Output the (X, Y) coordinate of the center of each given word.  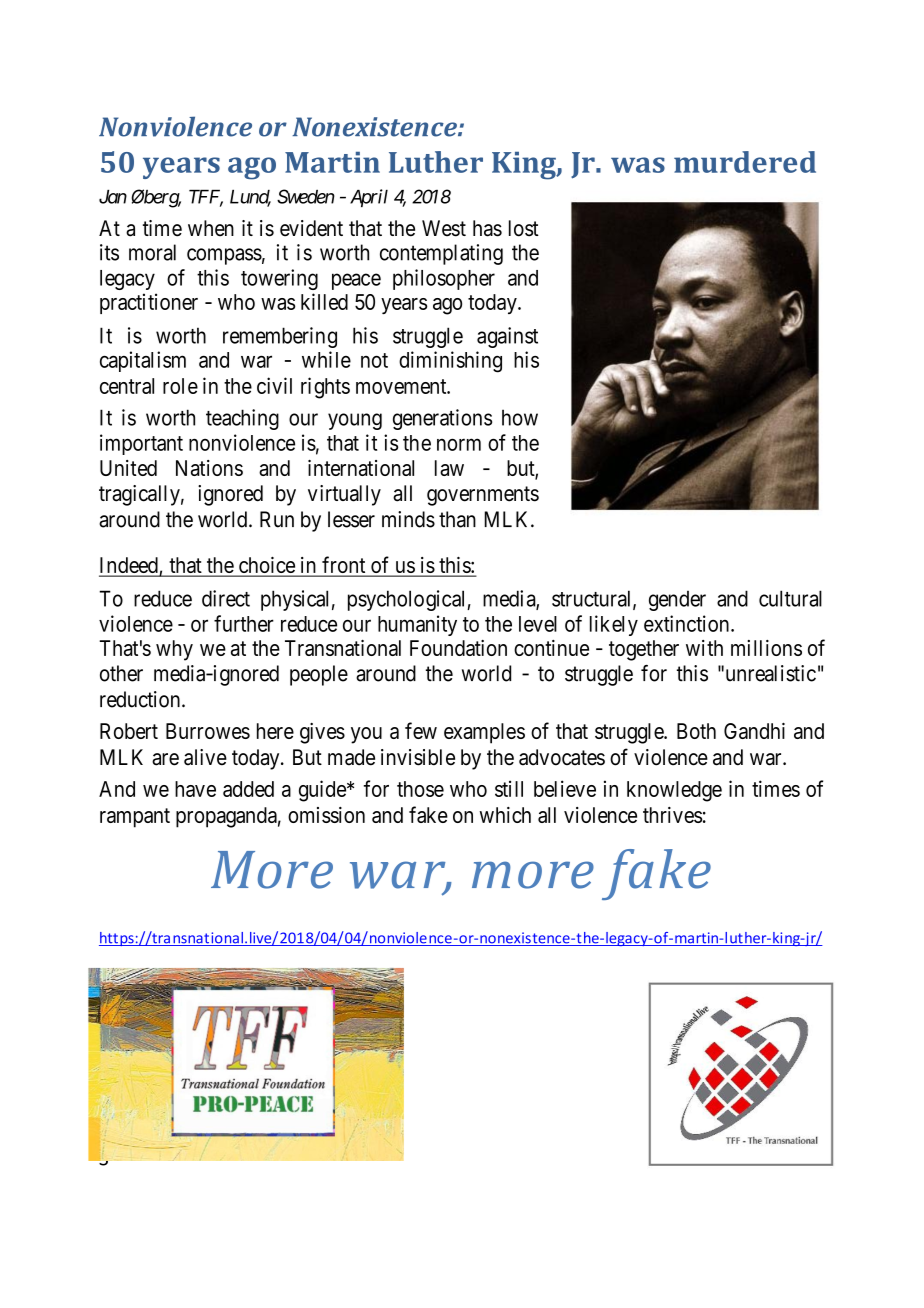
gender (677, 600)
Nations (209, 468)
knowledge (674, 791)
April (369, 198)
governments (483, 496)
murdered (745, 162)
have (195, 789)
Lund (250, 197)
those (420, 789)
